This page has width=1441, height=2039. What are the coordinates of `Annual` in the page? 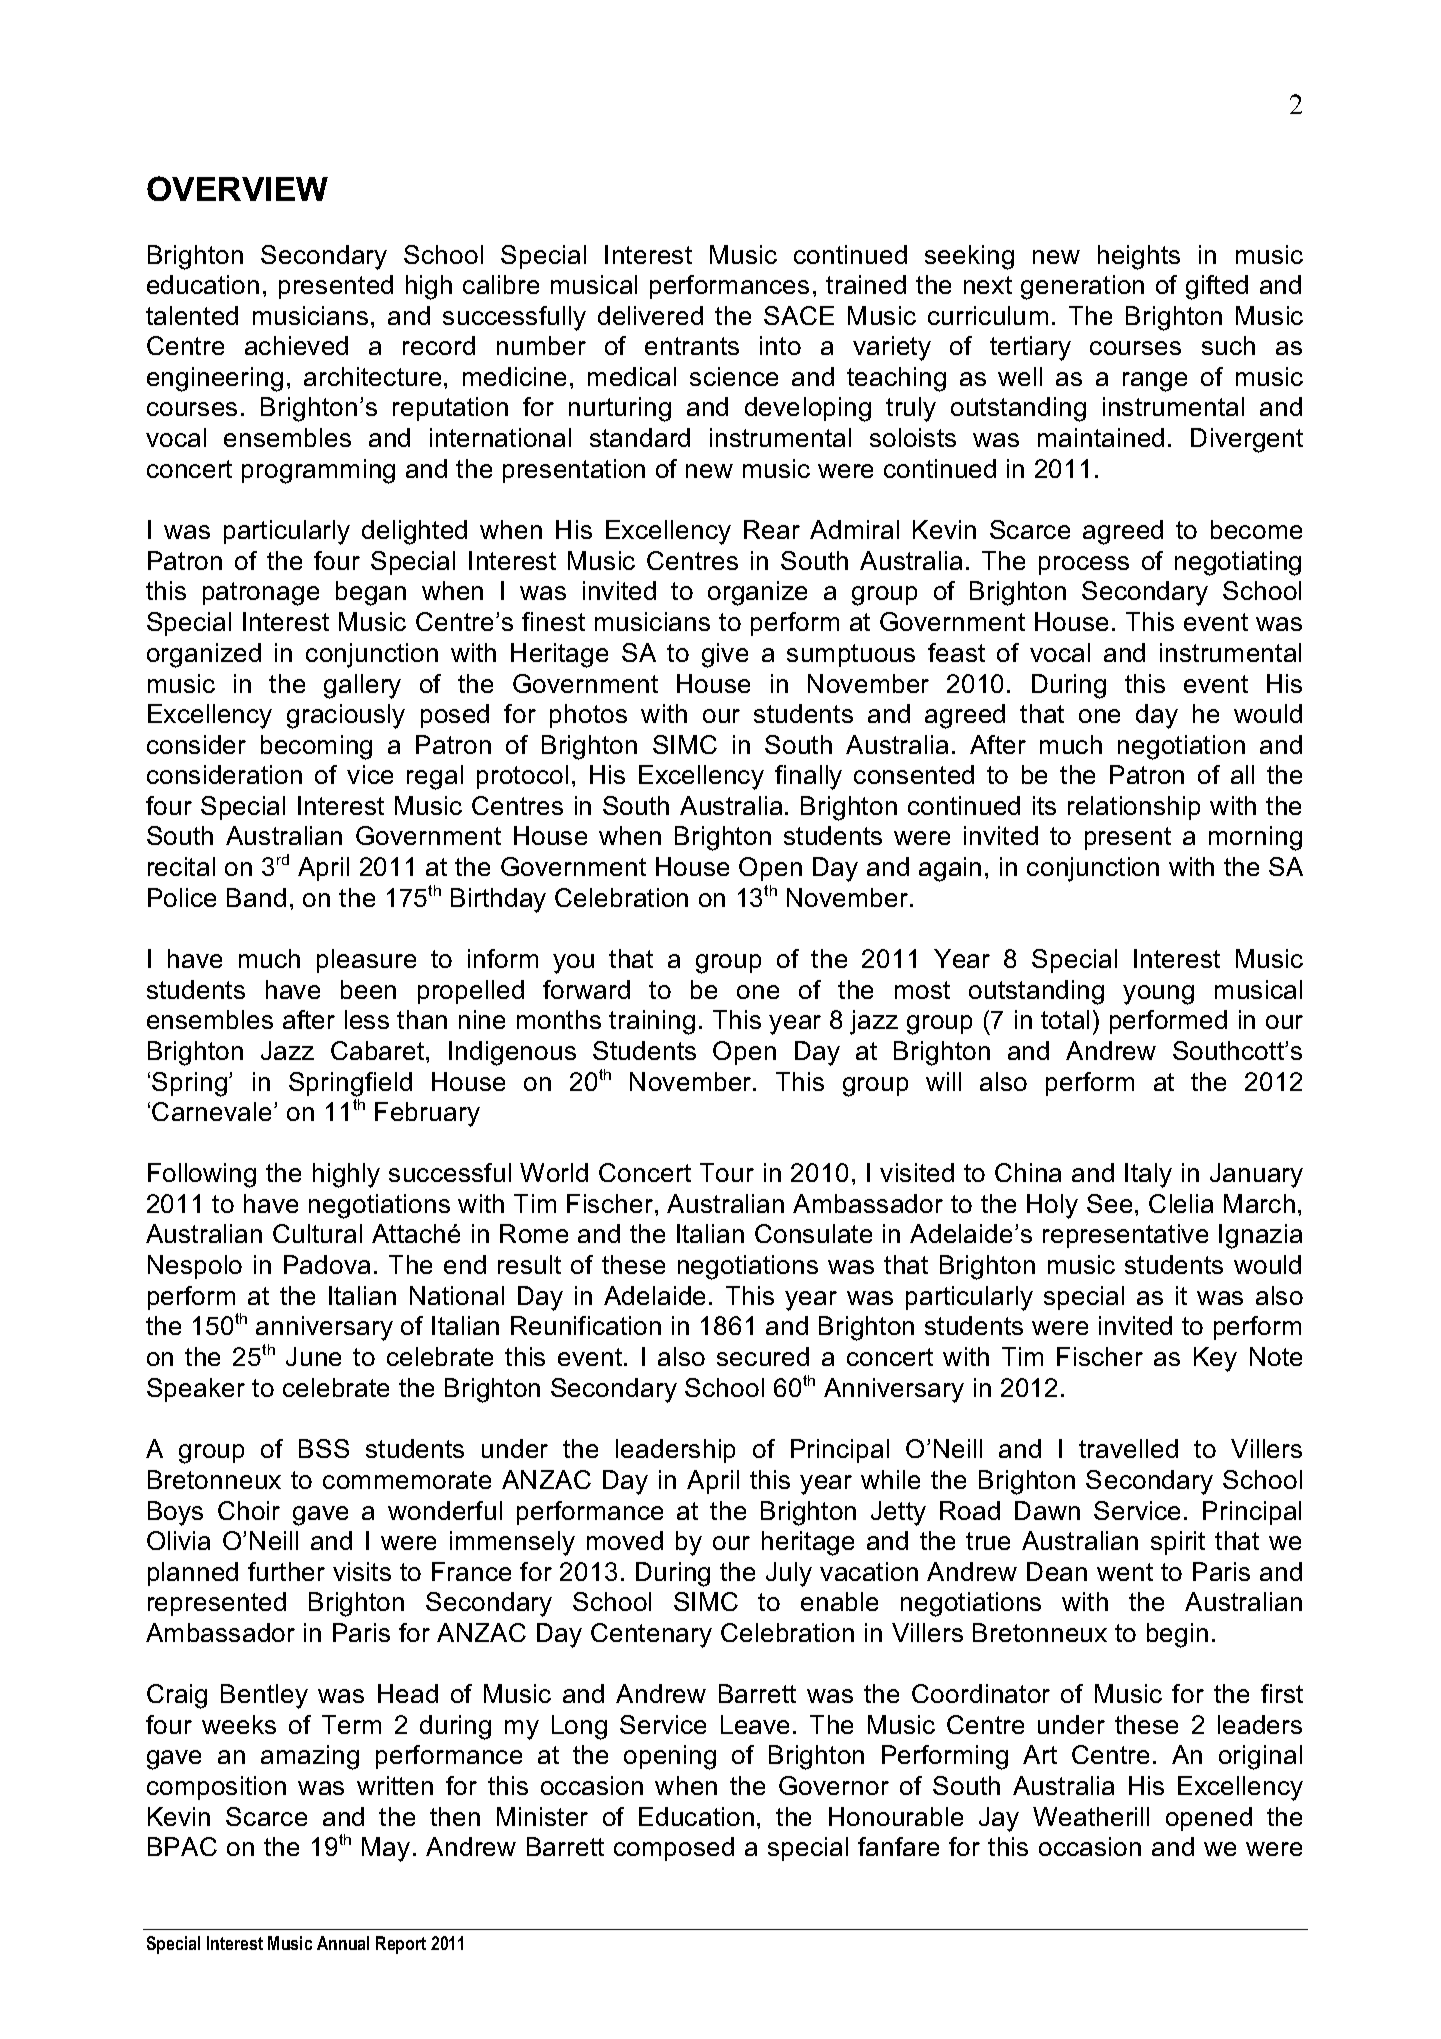 It's located at (343, 1943).
